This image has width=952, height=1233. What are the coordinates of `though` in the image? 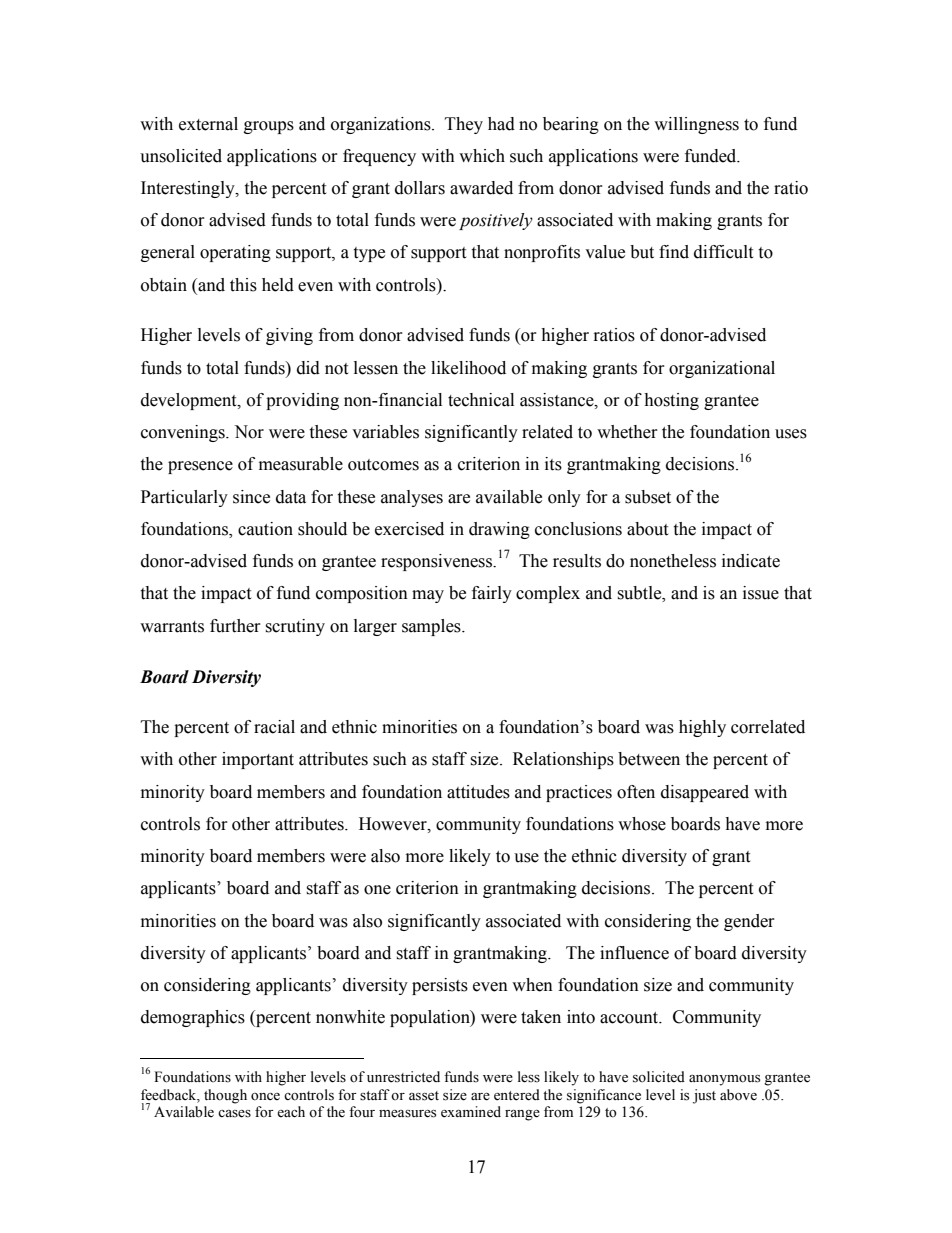 It's located at (225, 1096).
